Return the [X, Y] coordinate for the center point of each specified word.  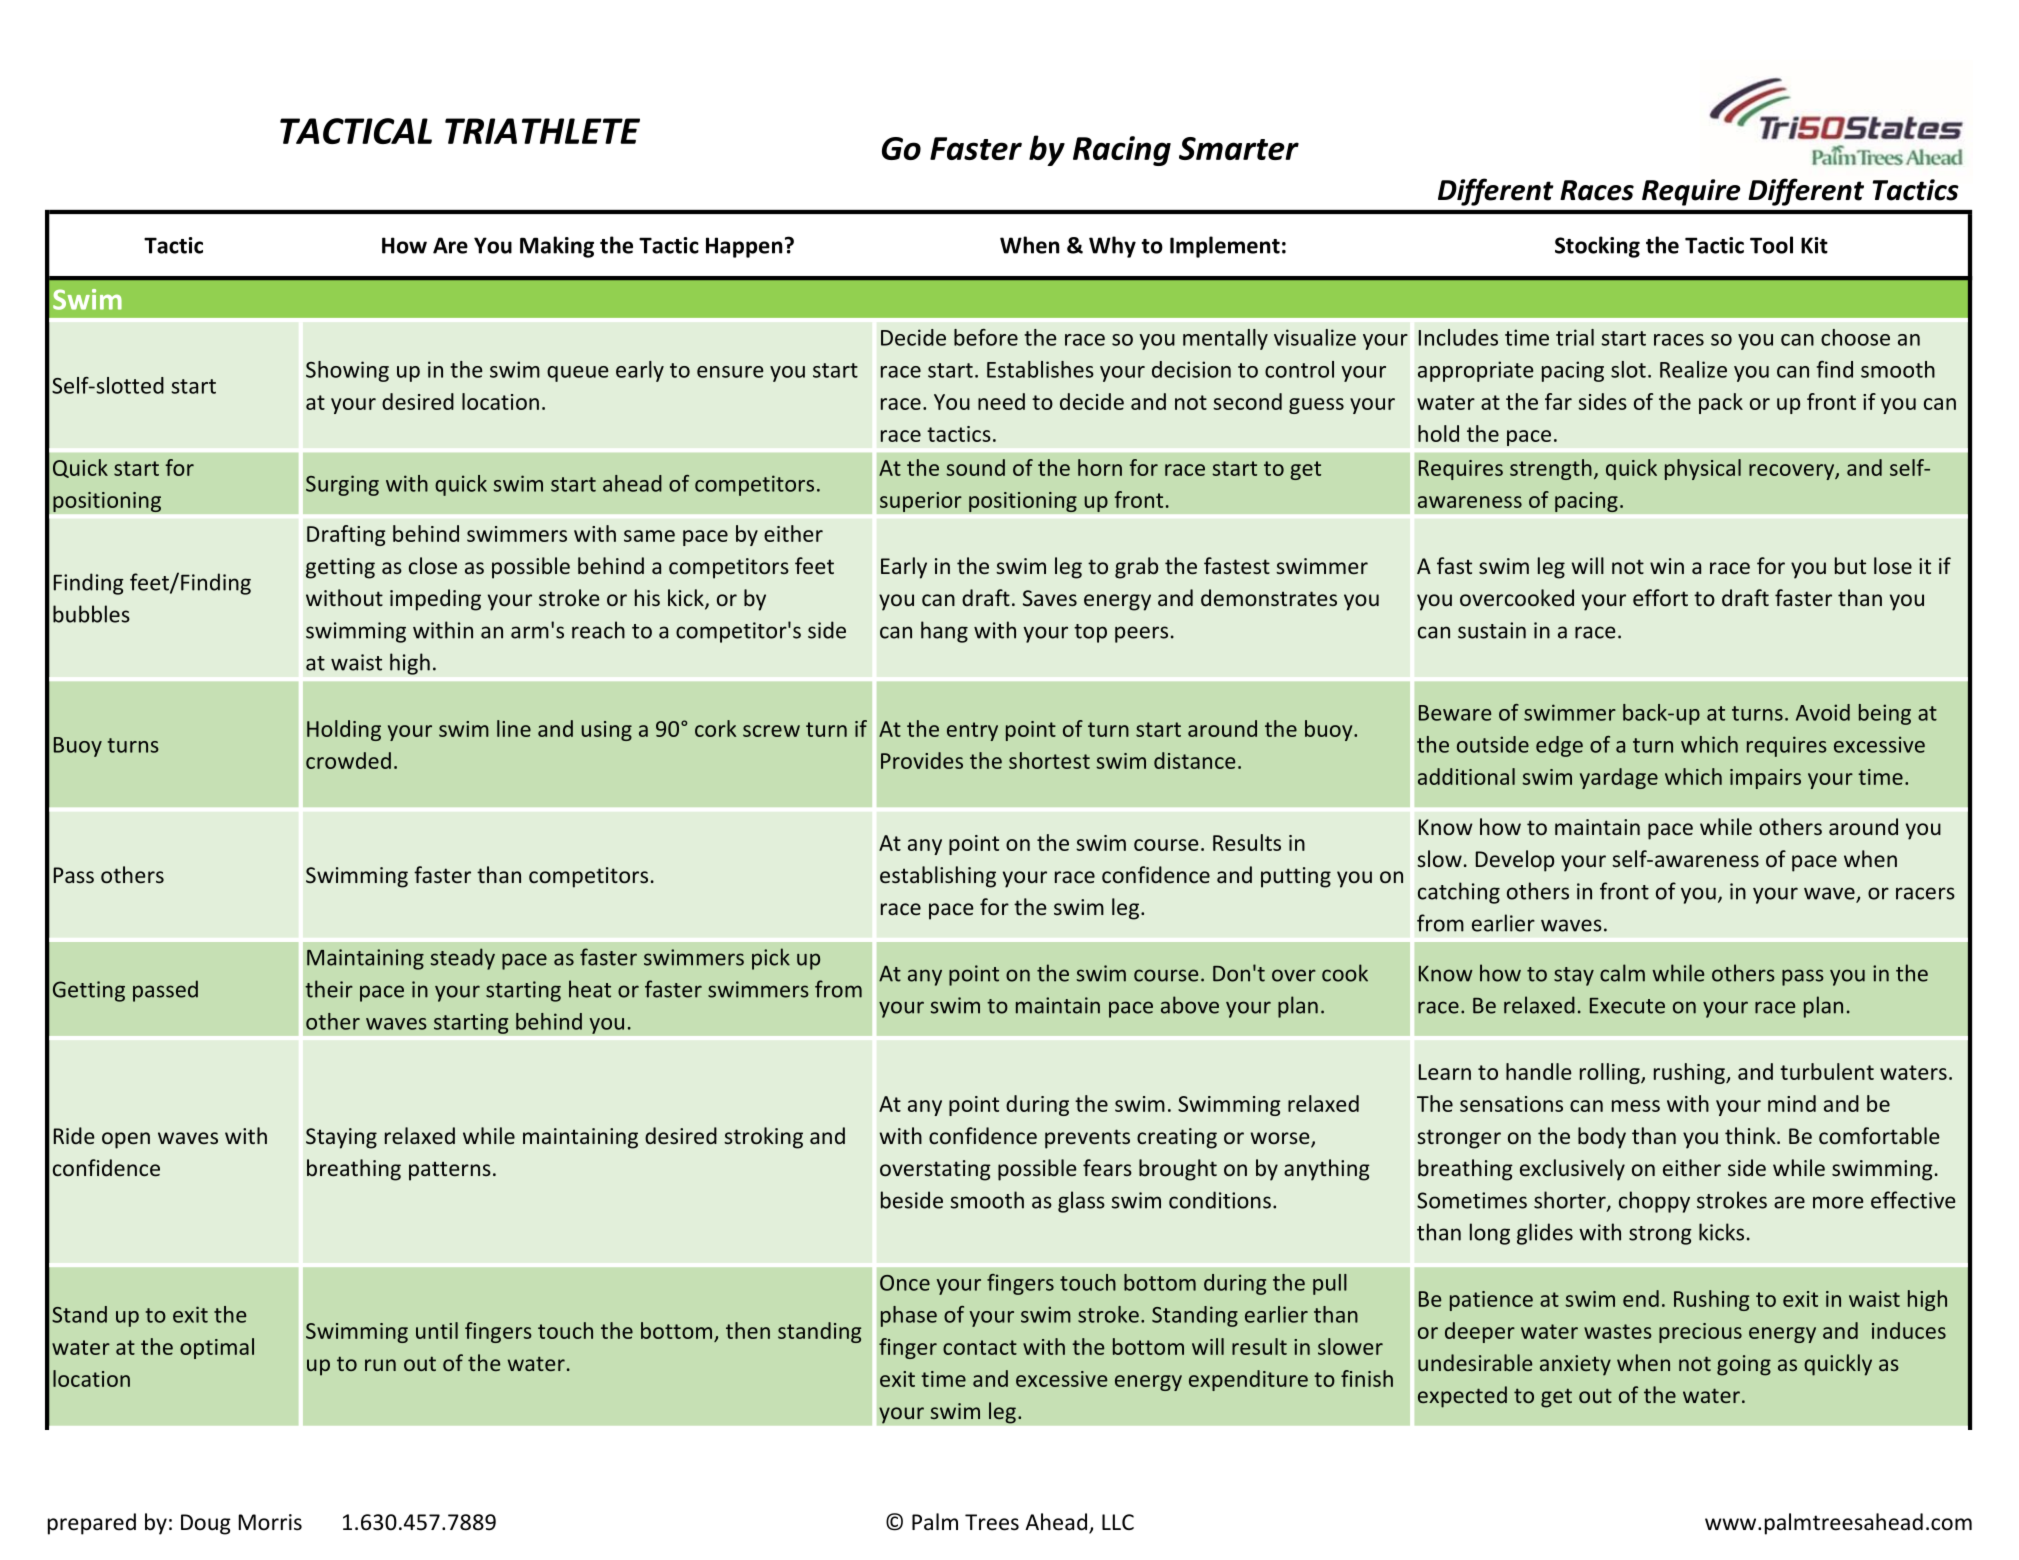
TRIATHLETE [542, 131]
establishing [938, 877]
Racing [1122, 151]
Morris [270, 1522]
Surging [342, 485]
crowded [348, 760]
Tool [1771, 245]
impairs [1765, 779]
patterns [450, 1171]
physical [1703, 469]
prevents [1087, 1139]
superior [921, 502]
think [1751, 1135]
